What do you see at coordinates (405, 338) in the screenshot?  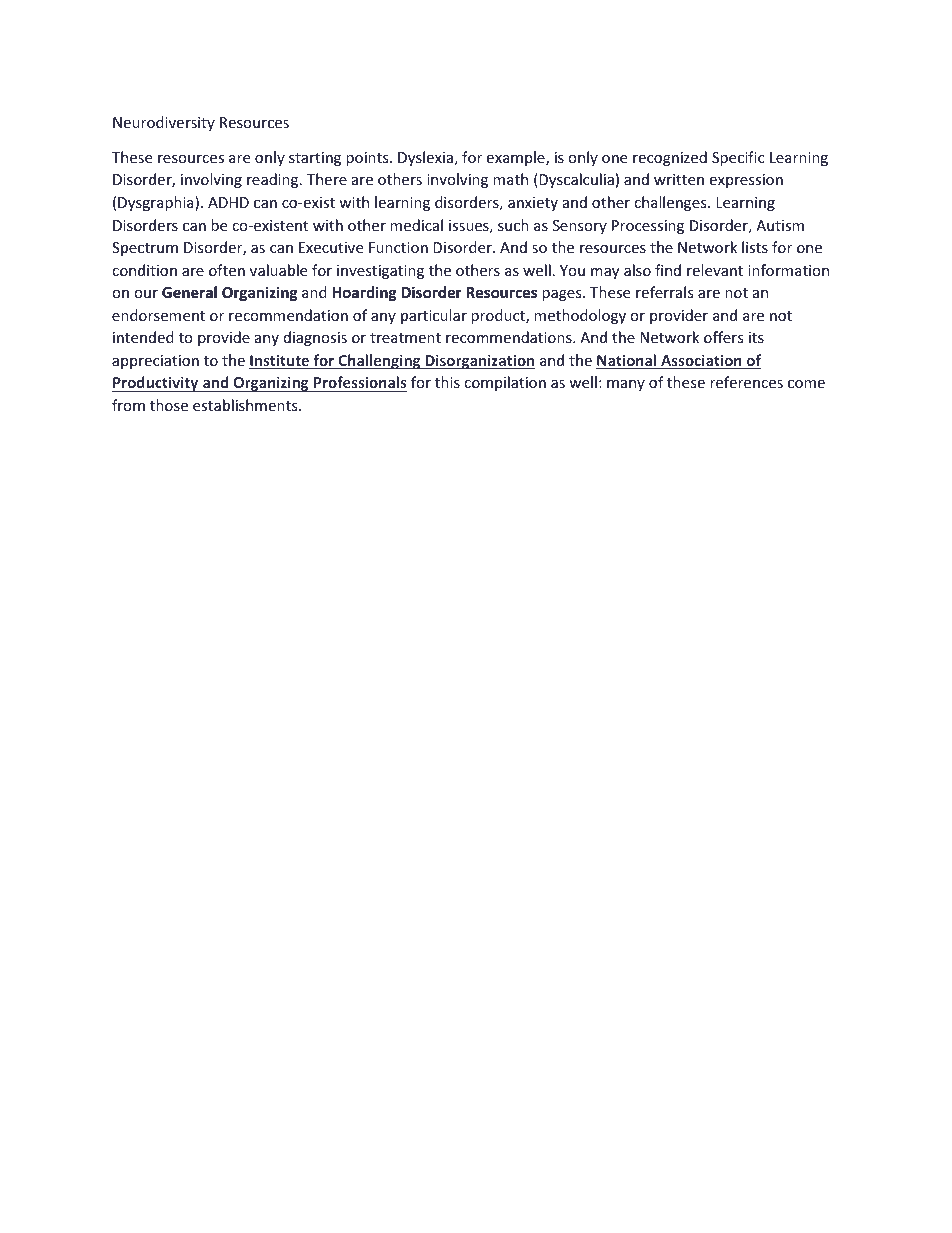 I see `treatment` at bounding box center [405, 338].
